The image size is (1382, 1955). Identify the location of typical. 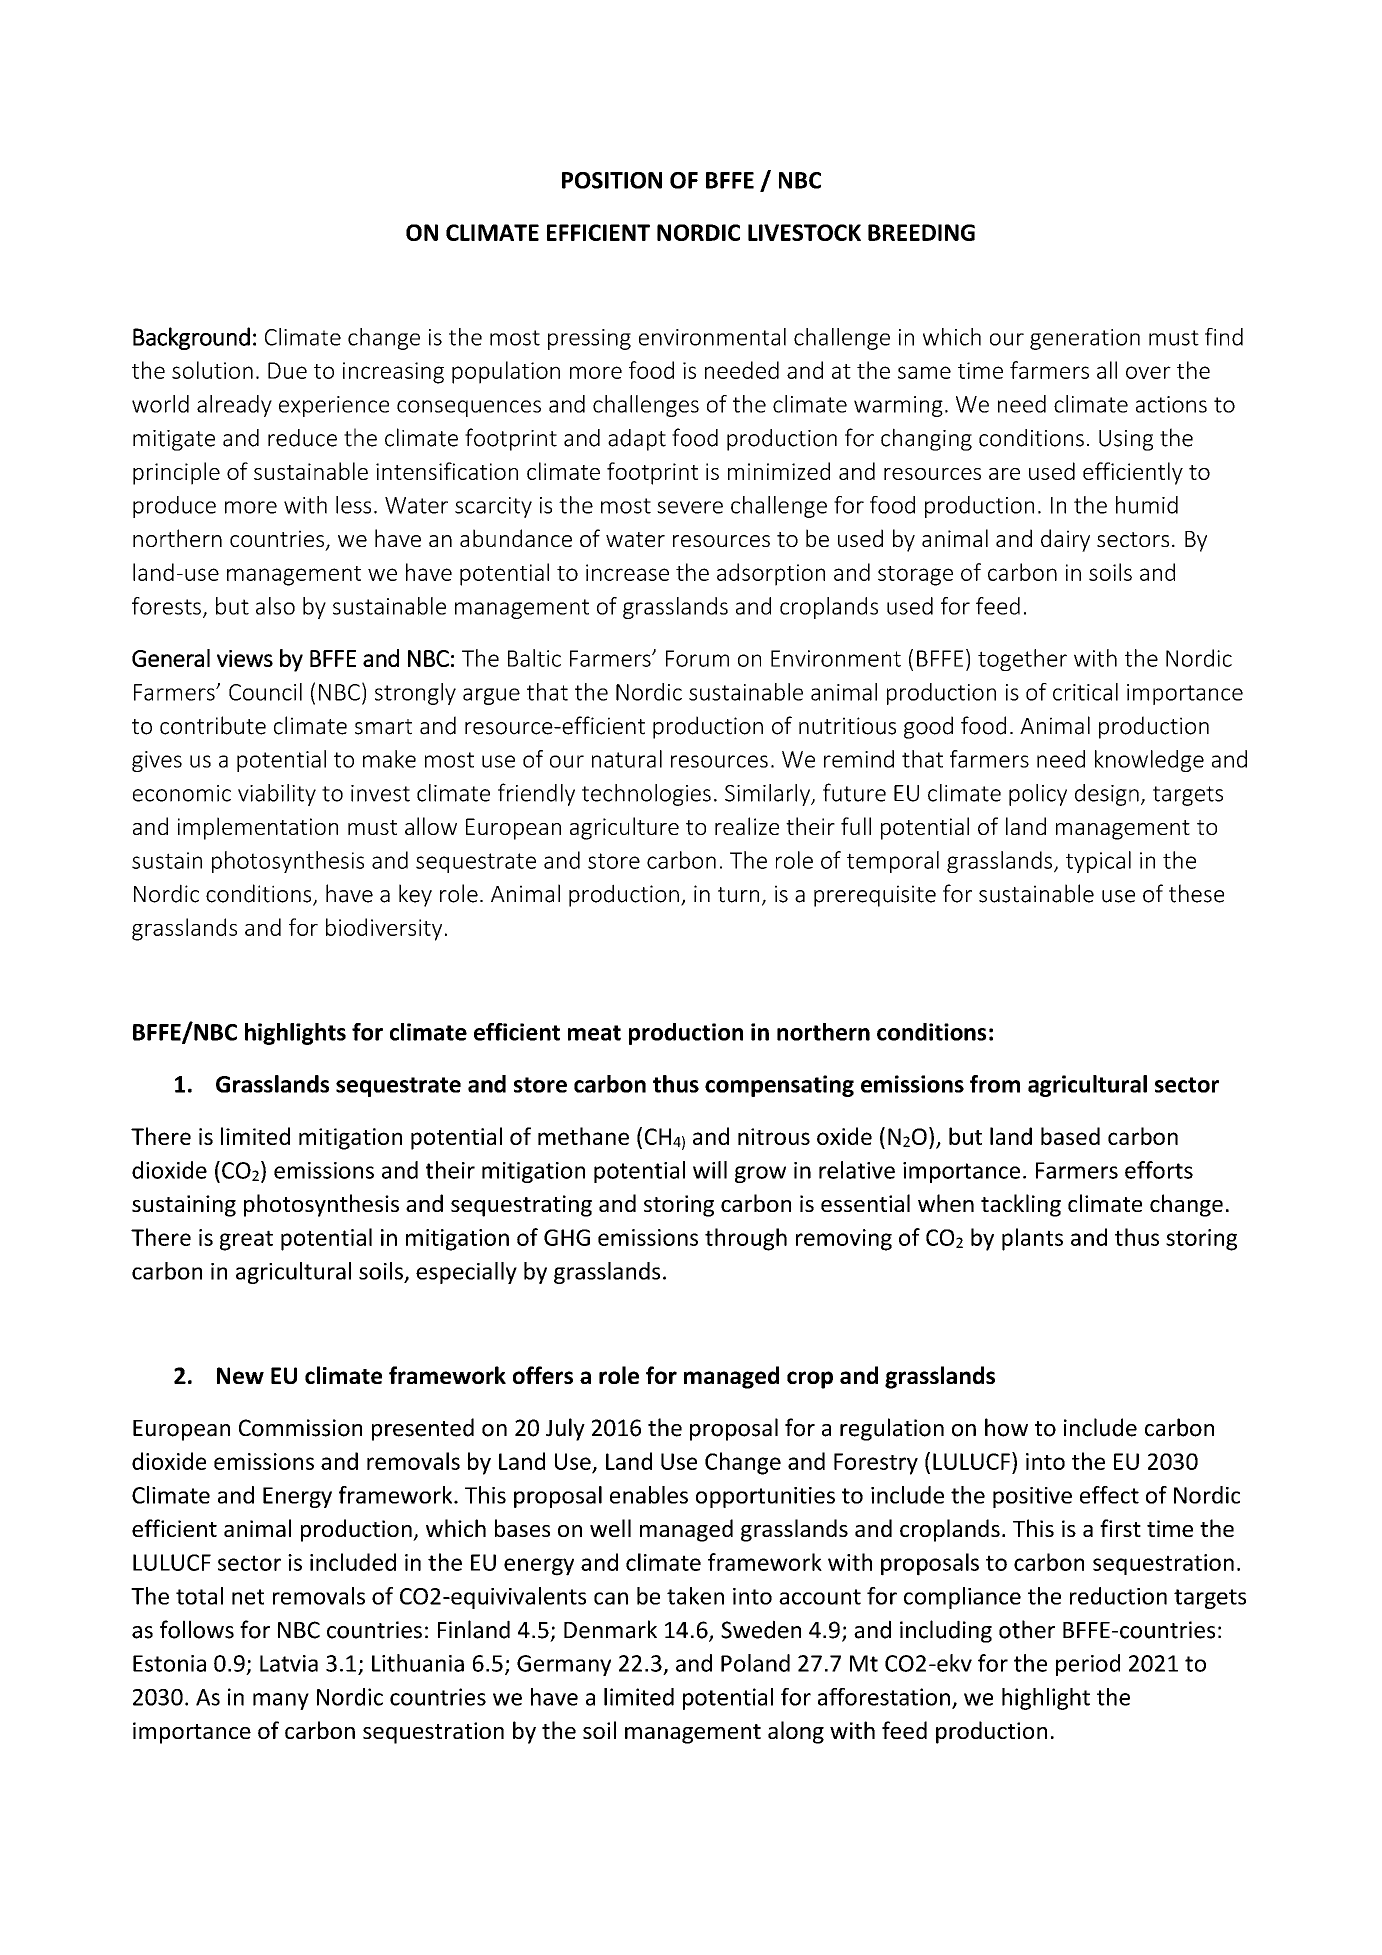
(1098, 862).
